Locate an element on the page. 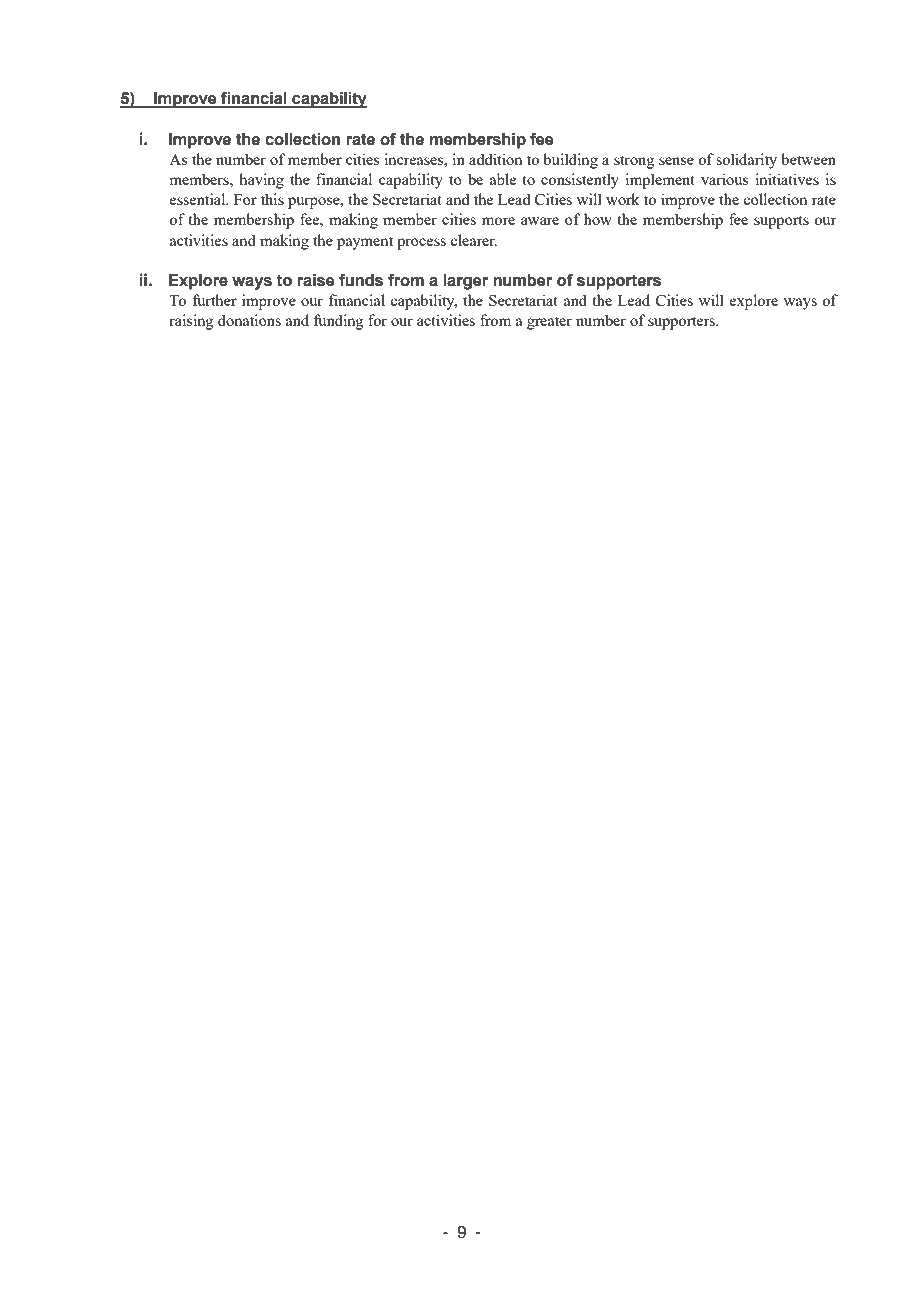 The height and width of the image is (1308, 924). greater is located at coordinates (549, 323).
